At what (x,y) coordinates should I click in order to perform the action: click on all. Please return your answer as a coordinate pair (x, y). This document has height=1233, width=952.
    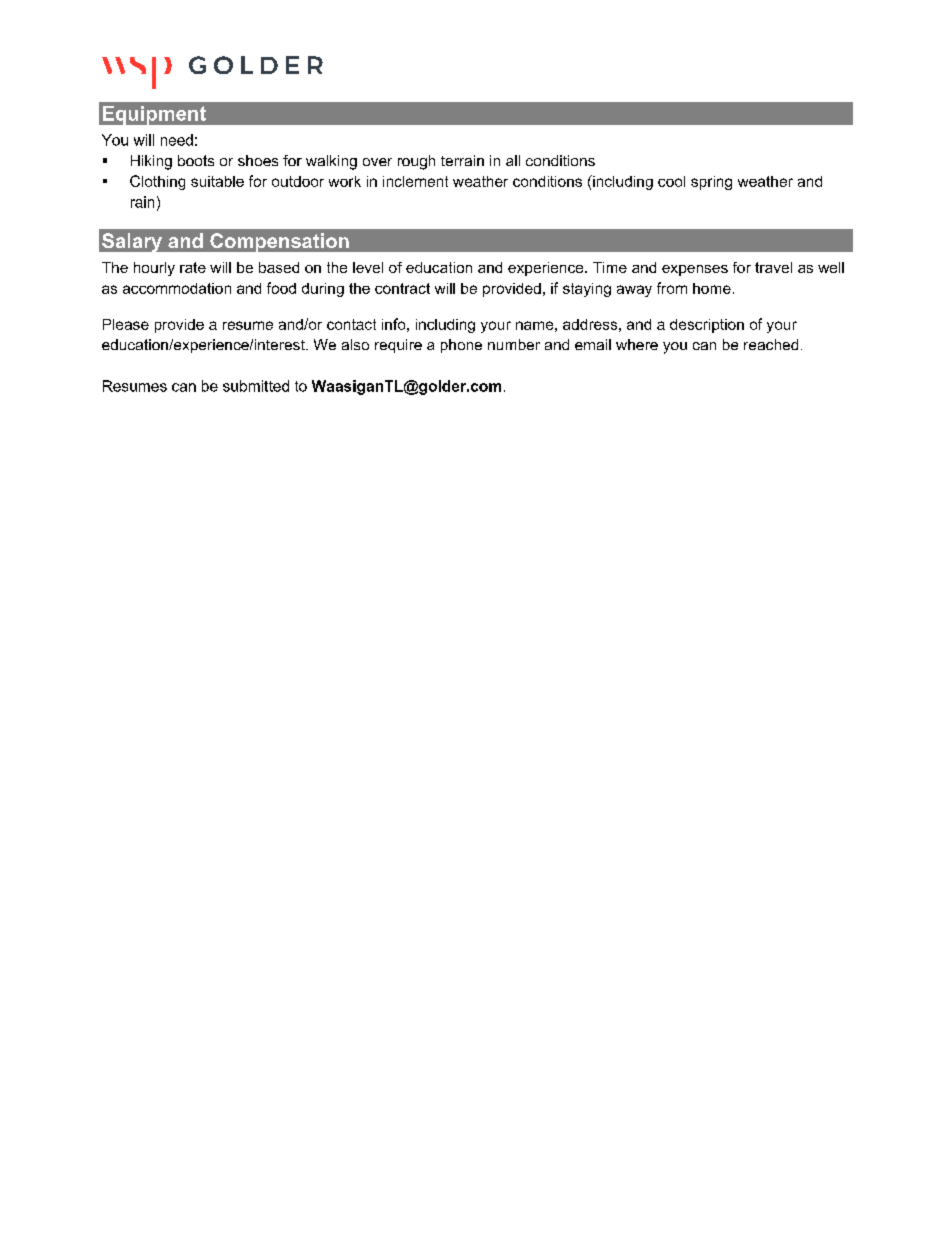
    Looking at the image, I should click on (513, 160).
